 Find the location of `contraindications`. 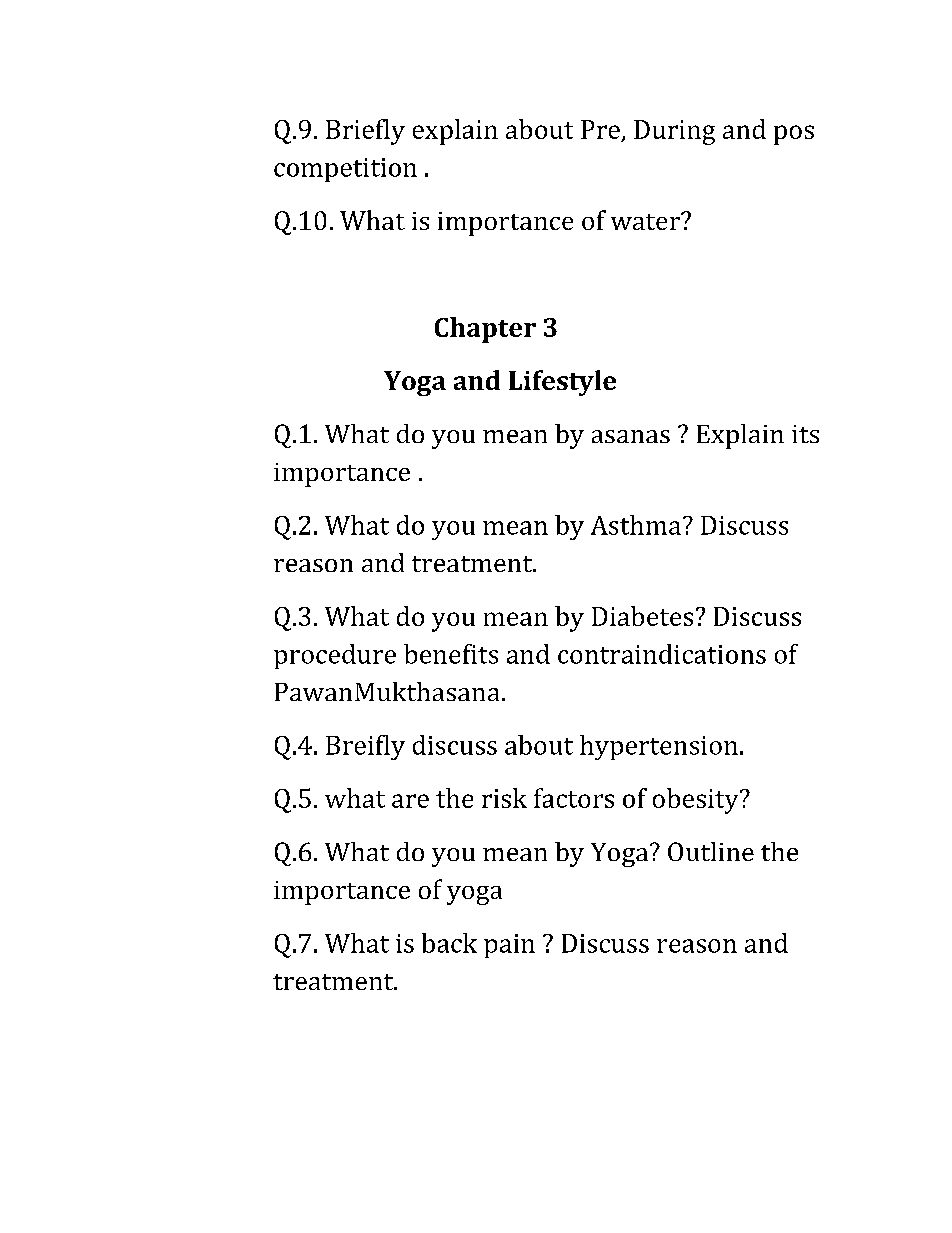

contraindications is located at coordinates (662, 654).
